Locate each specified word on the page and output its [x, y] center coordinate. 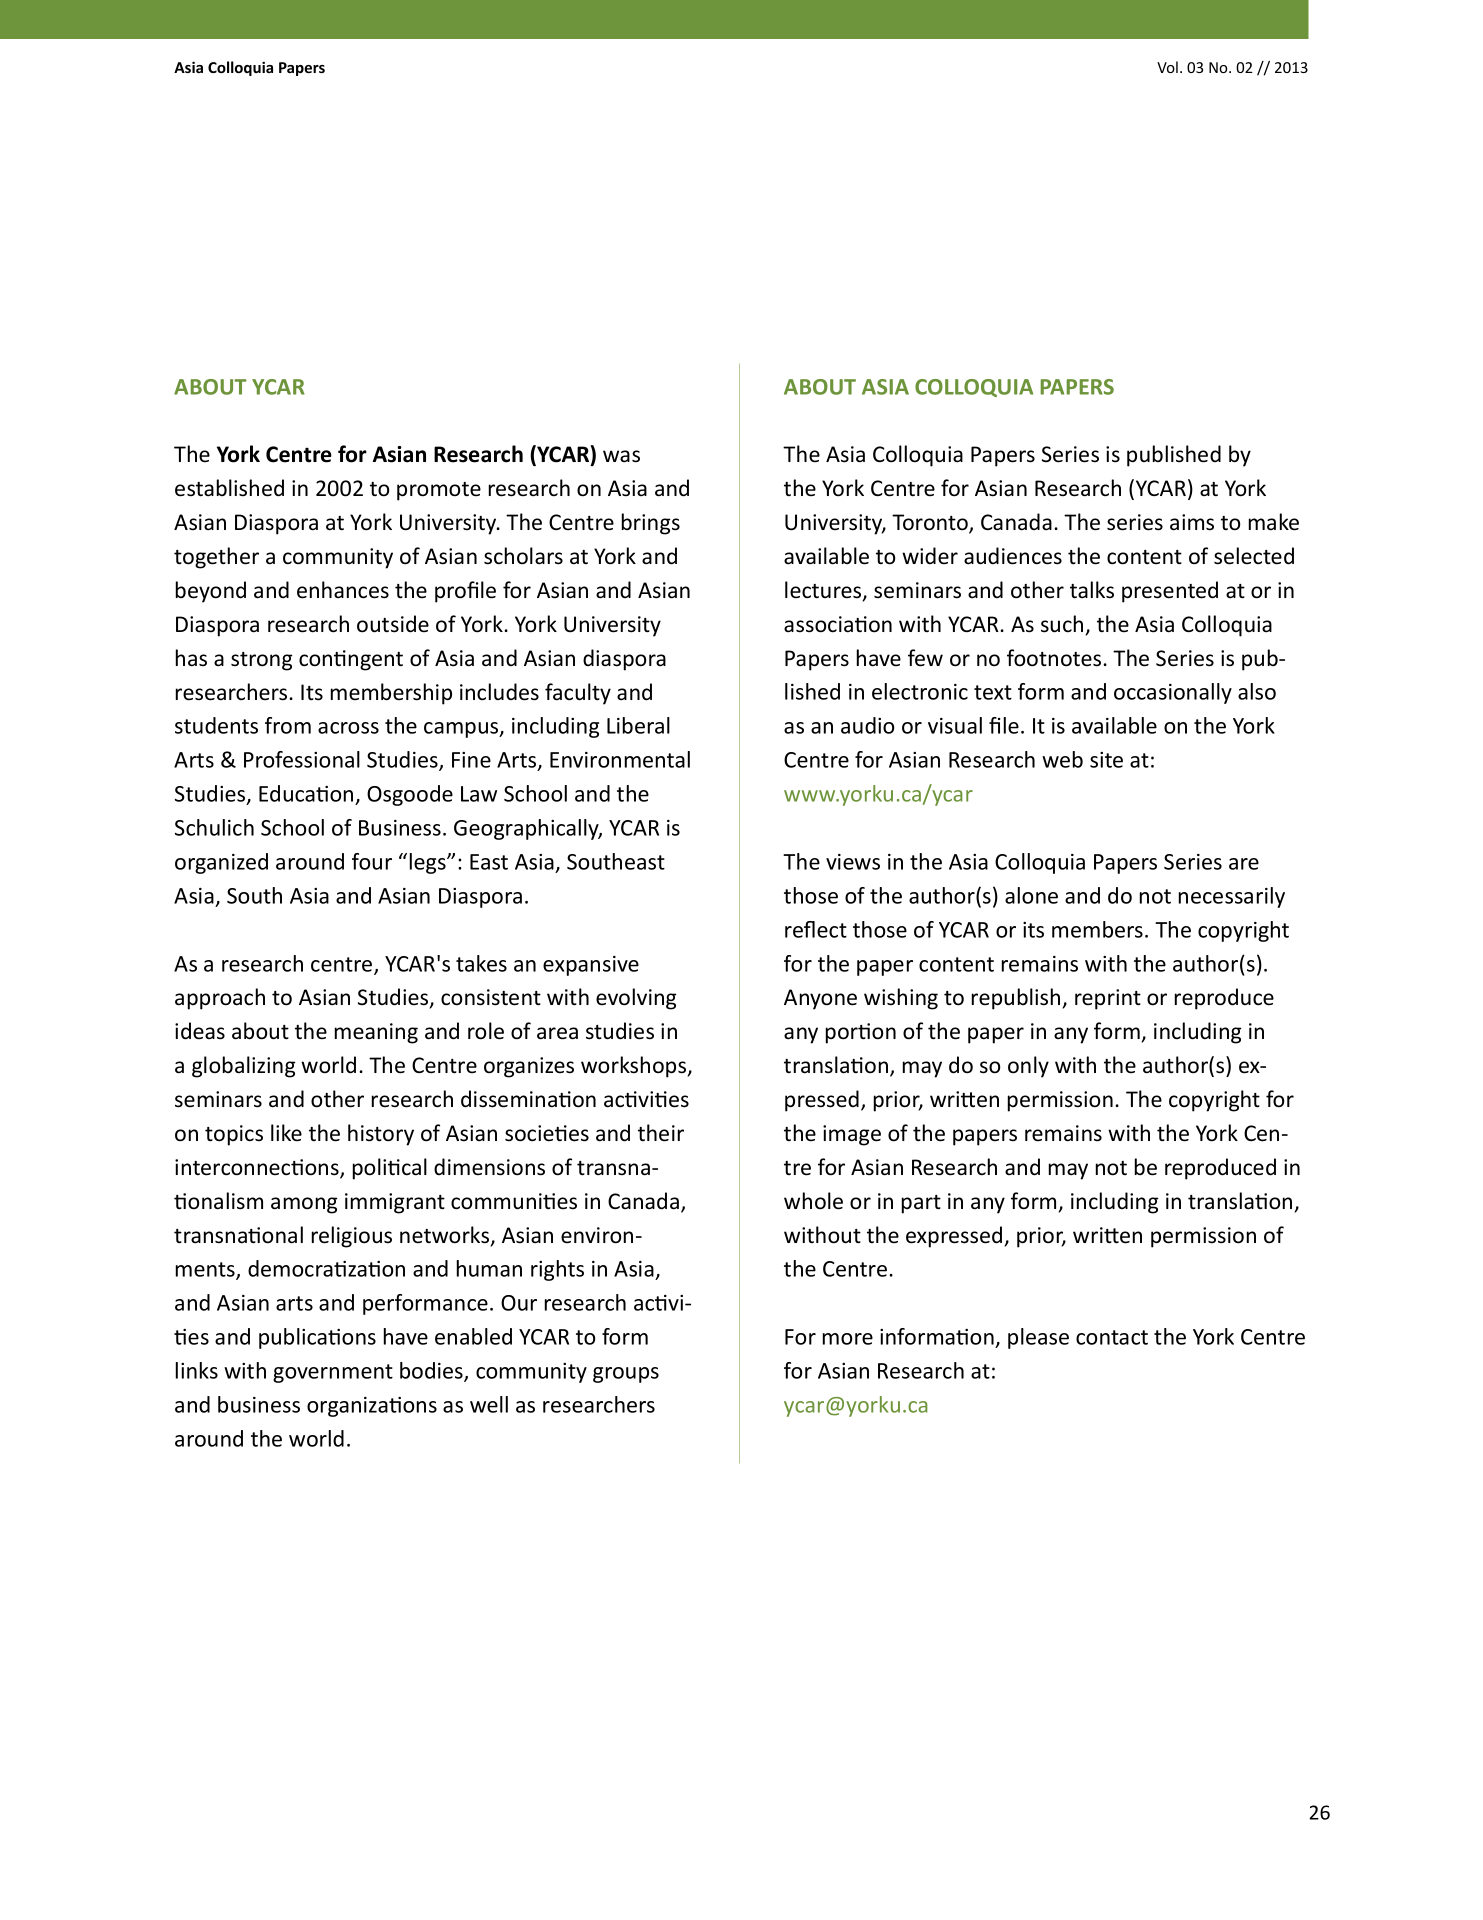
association [838, 624]
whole [813, 1201]
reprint [1108, 999]
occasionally [1173, 693]
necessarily [1232, 897]
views [853, 862]
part [921, 1204]
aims [1192, 522]
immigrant [395, 1203]
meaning [376, 1033]
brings [651, 524]
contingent [351, 660]
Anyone [820, 999]
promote [439, 491]
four [372, 861]
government [333, 1373]
